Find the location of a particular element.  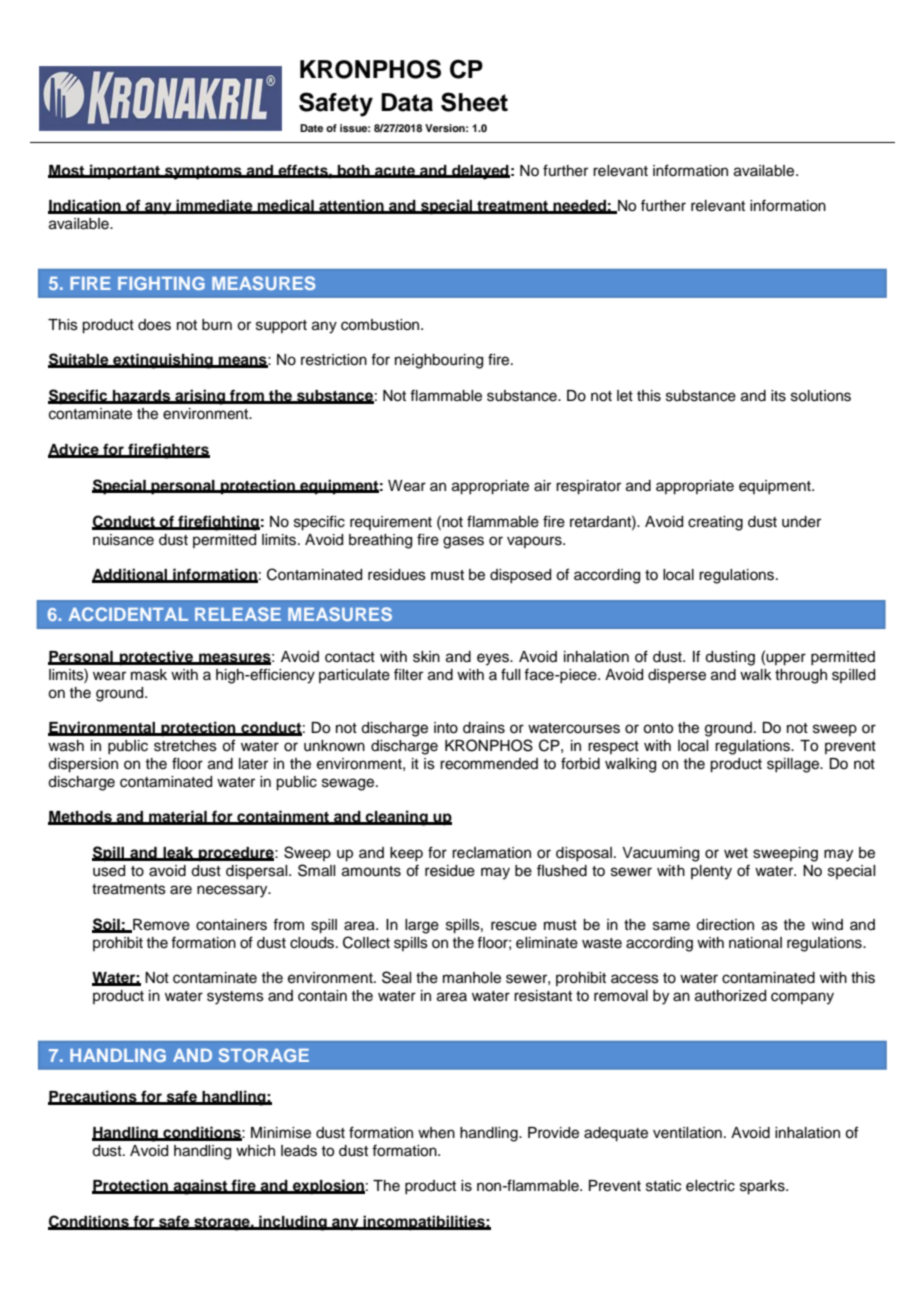

electric is located at coordinates (710, 1186).
